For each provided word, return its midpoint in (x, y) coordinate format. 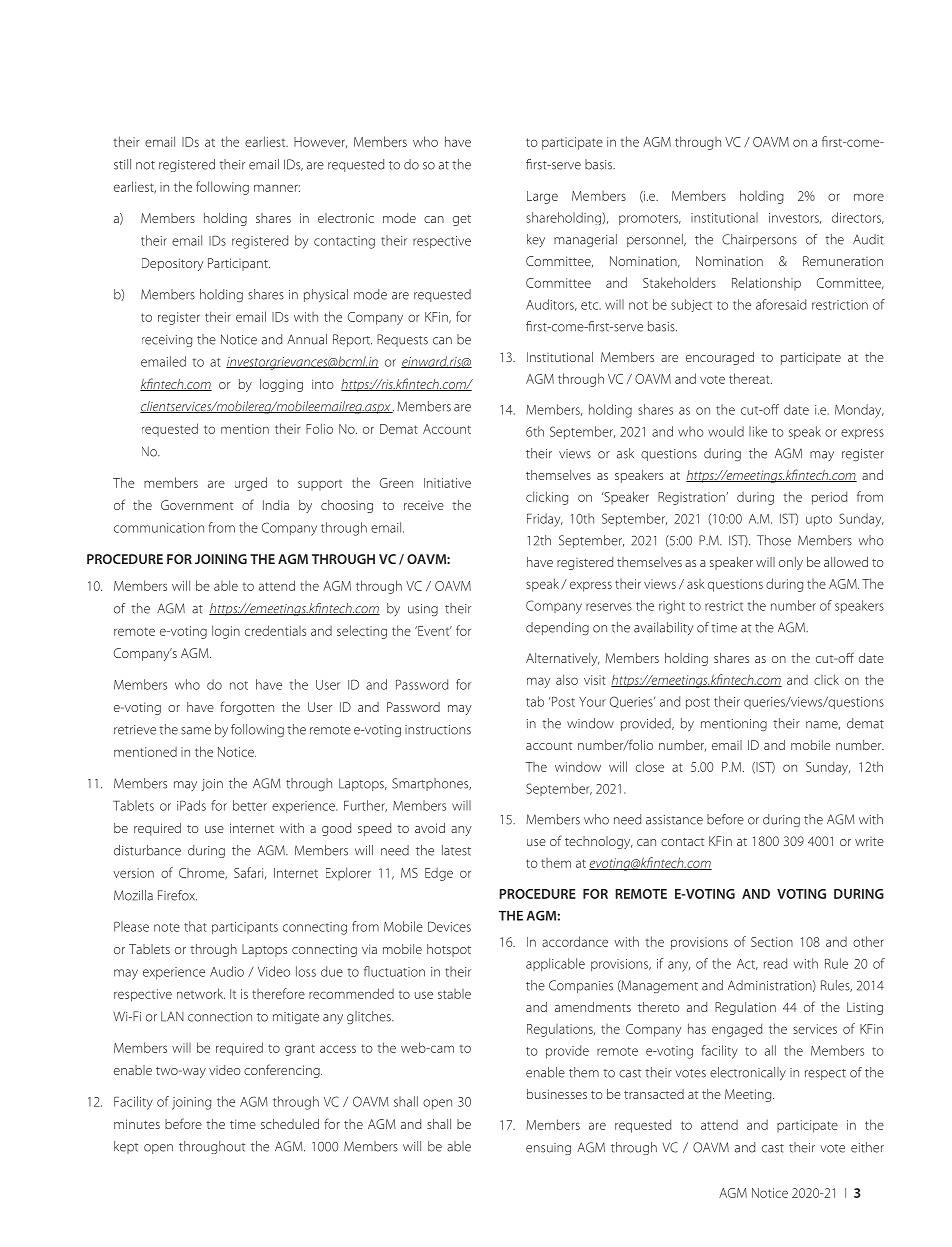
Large (542, 197)
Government (197, 505)
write (869, 841)
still (122, 164)
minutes (137, 1124)
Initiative (447, 483)
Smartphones (431, 784)
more (869, 197)
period (829, 498)
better (250, 805)
